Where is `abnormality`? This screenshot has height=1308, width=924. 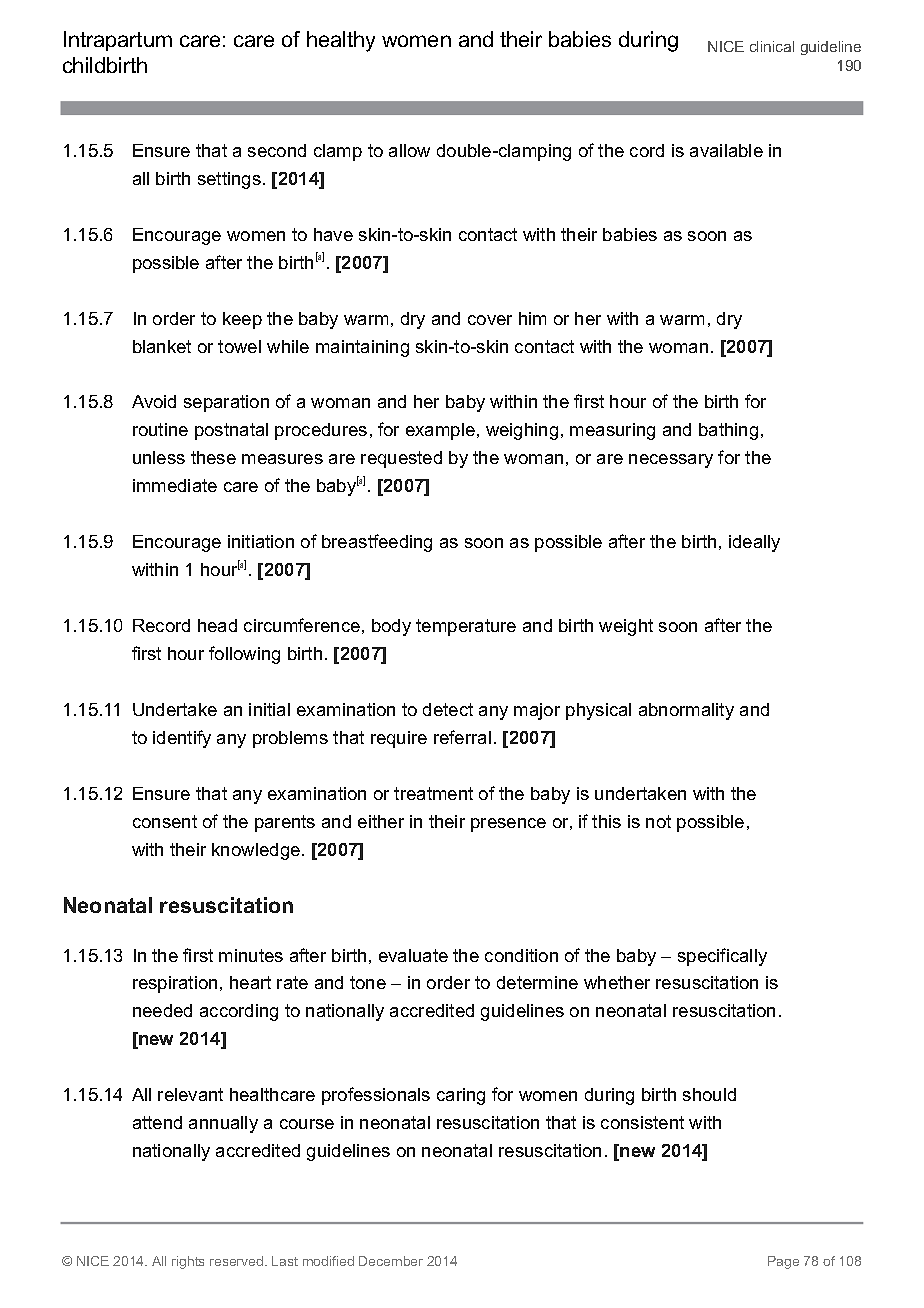 abnormality is located at coordinates (686, 711).
